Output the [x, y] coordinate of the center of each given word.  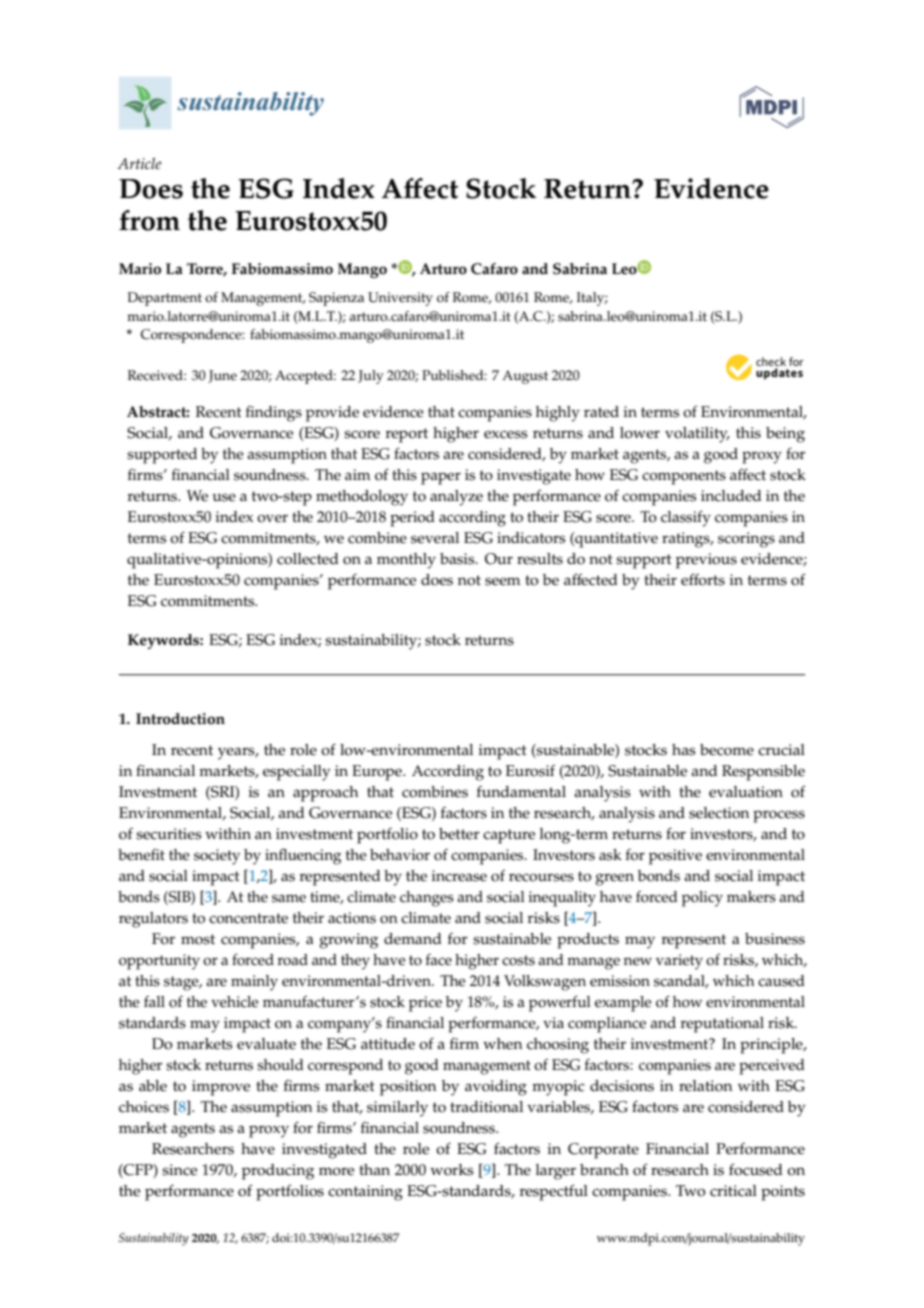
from [149, 220]
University [400, 299]
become [727, 750]
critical [733, 1191]
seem [502, 581]
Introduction [180, 719]
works [452, 1170]
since [179, 1170]
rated [601, 412]
